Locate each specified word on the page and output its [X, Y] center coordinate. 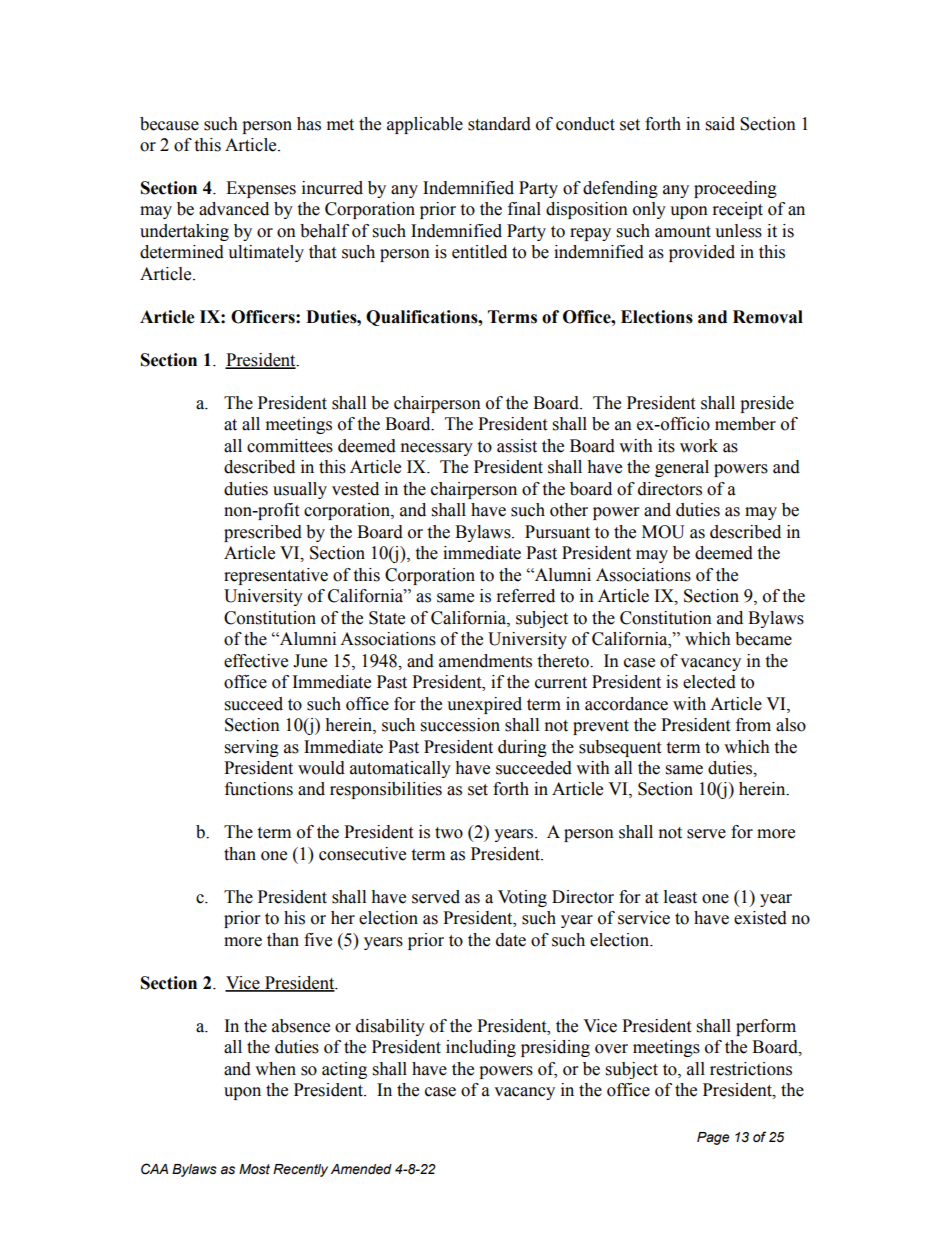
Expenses [261, 189]
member [745, 424]
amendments [485, 661]
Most [254, 1169]
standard [499, 124]
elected [709, 682]
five [318, 940]
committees [290, 446]
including [481, 1048]
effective [256, 661]
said [720, 124]
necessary [437, 449]
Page [713, 1138]
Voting [522, 898]
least [680, 897]
